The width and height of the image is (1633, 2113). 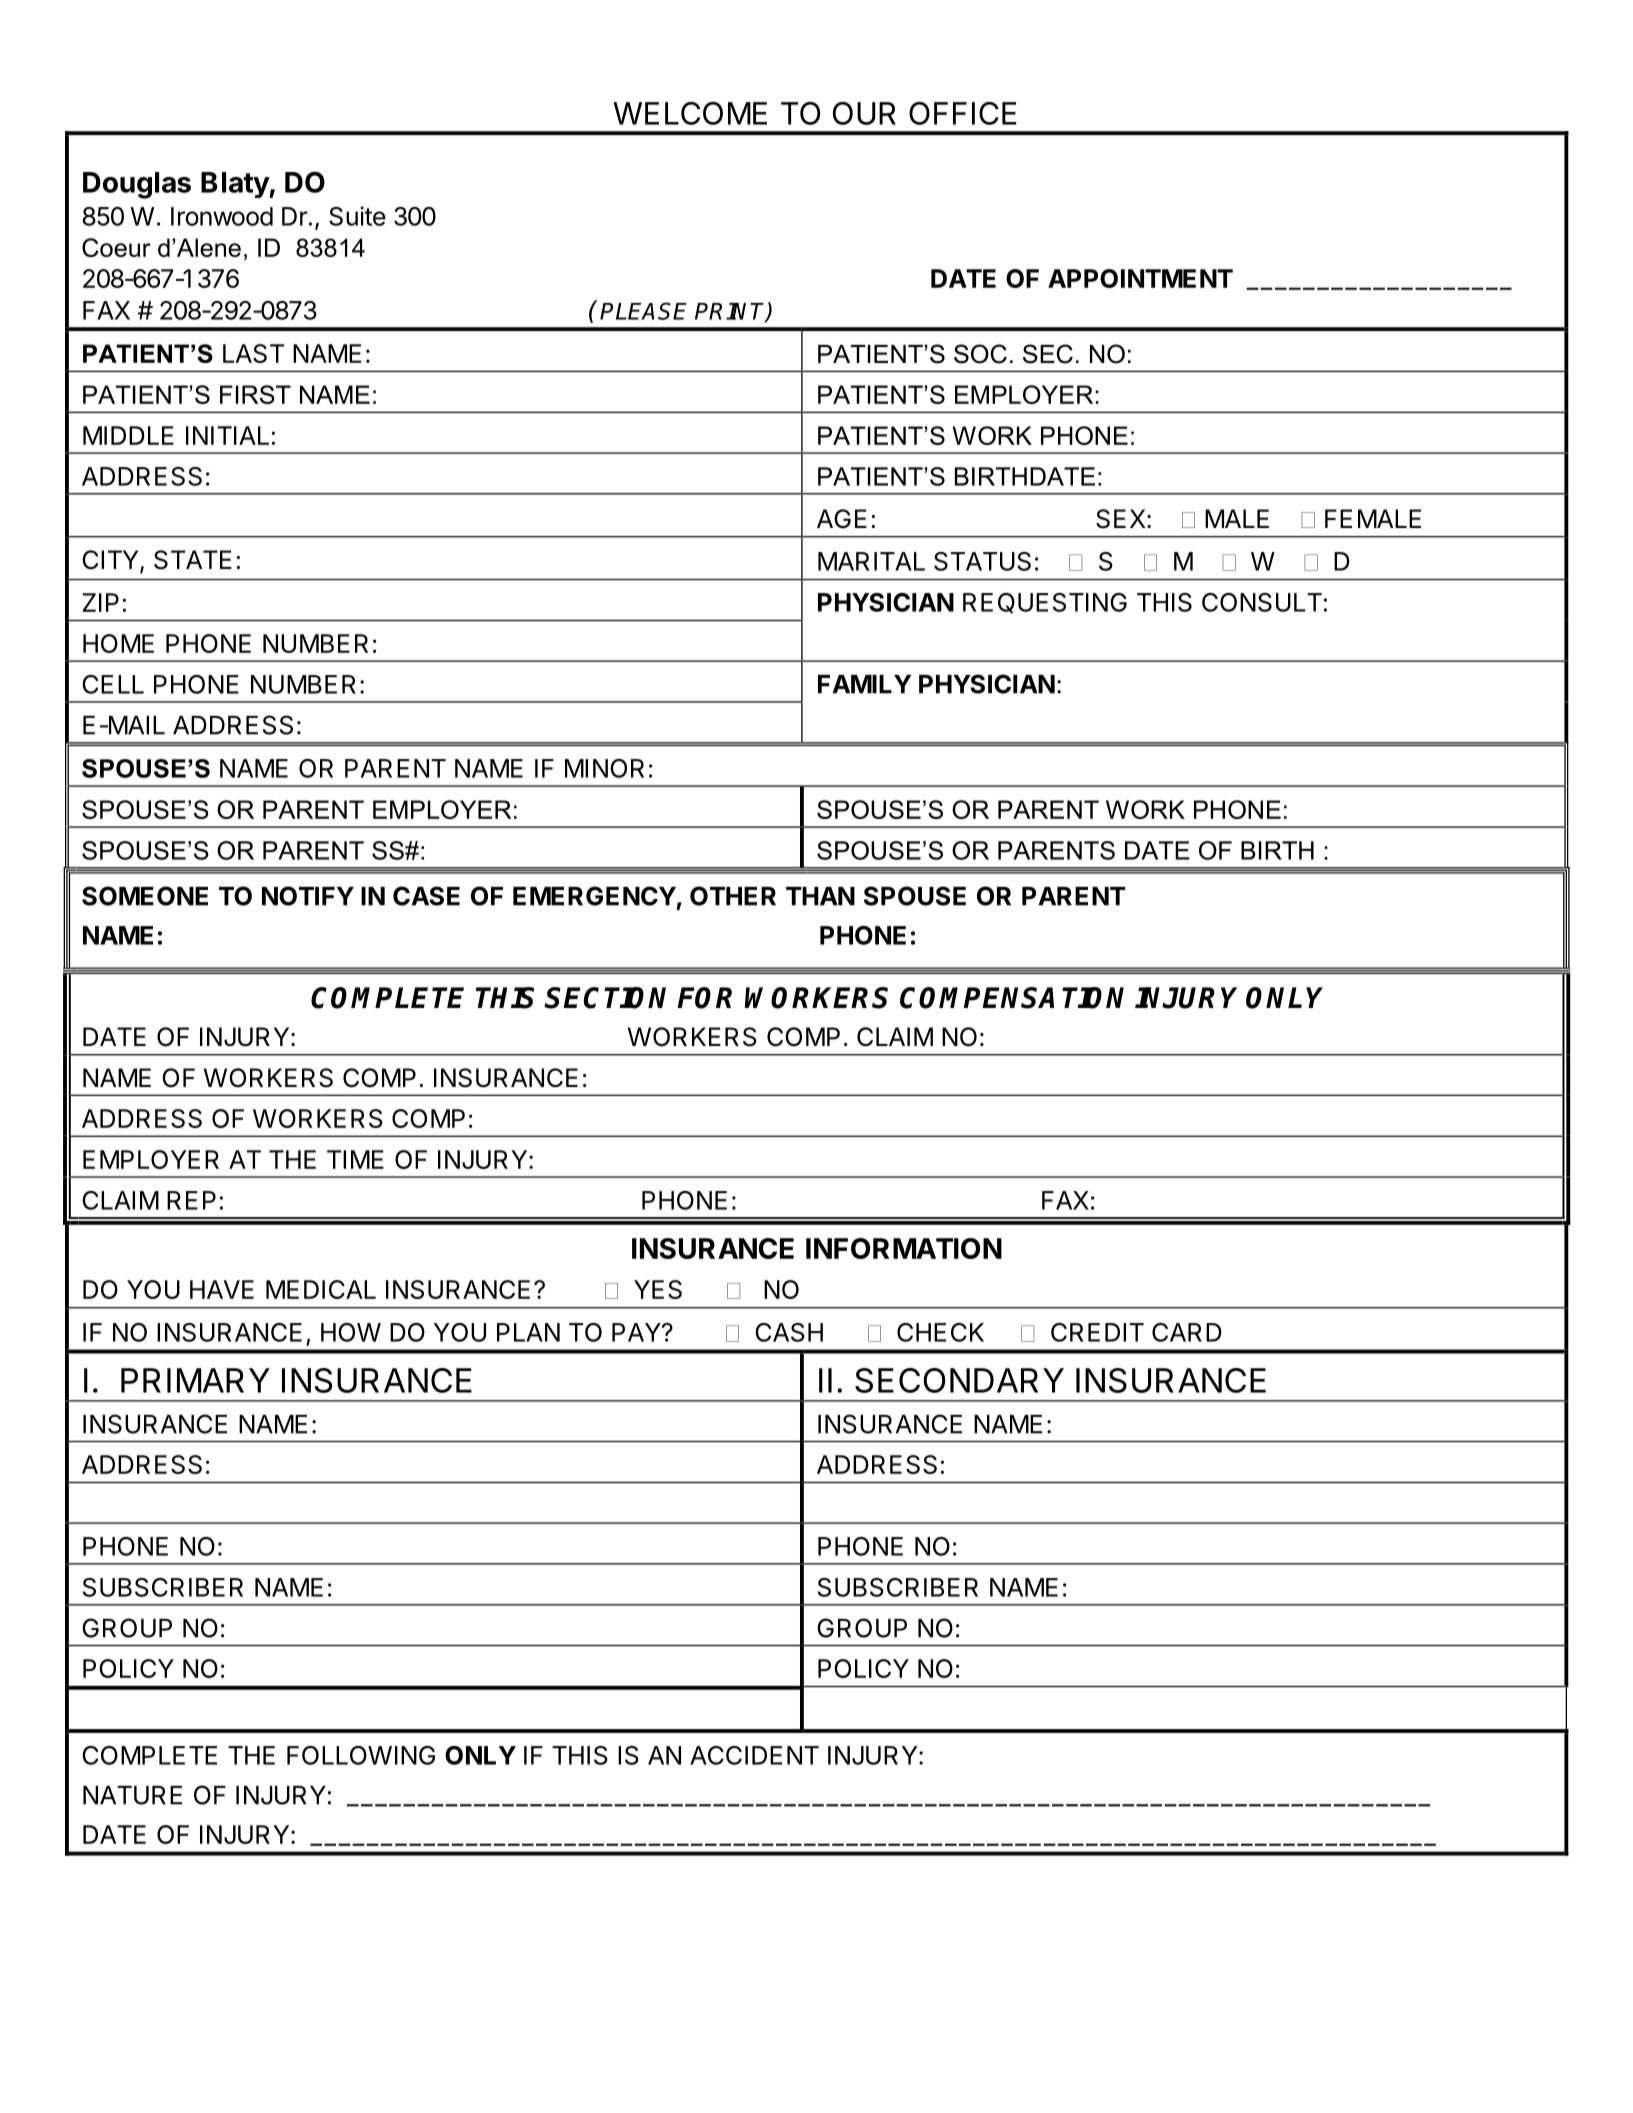 What do you see at coordinates (361, 1755) in the image?
I see `FOLLOWING` at bounding box center [361, 1755].
